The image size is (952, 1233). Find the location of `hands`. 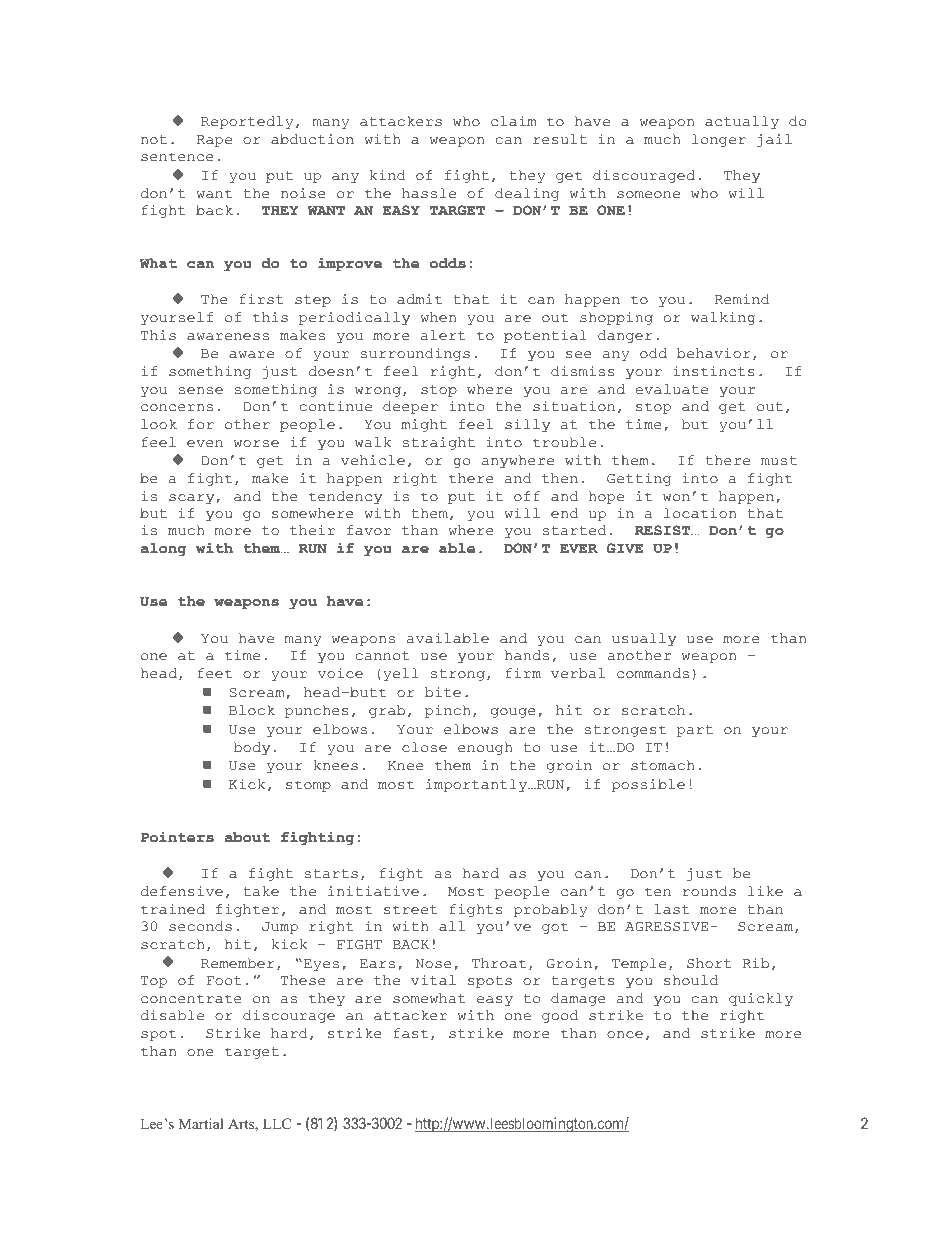

hands is located at coordinates (527, 655).
